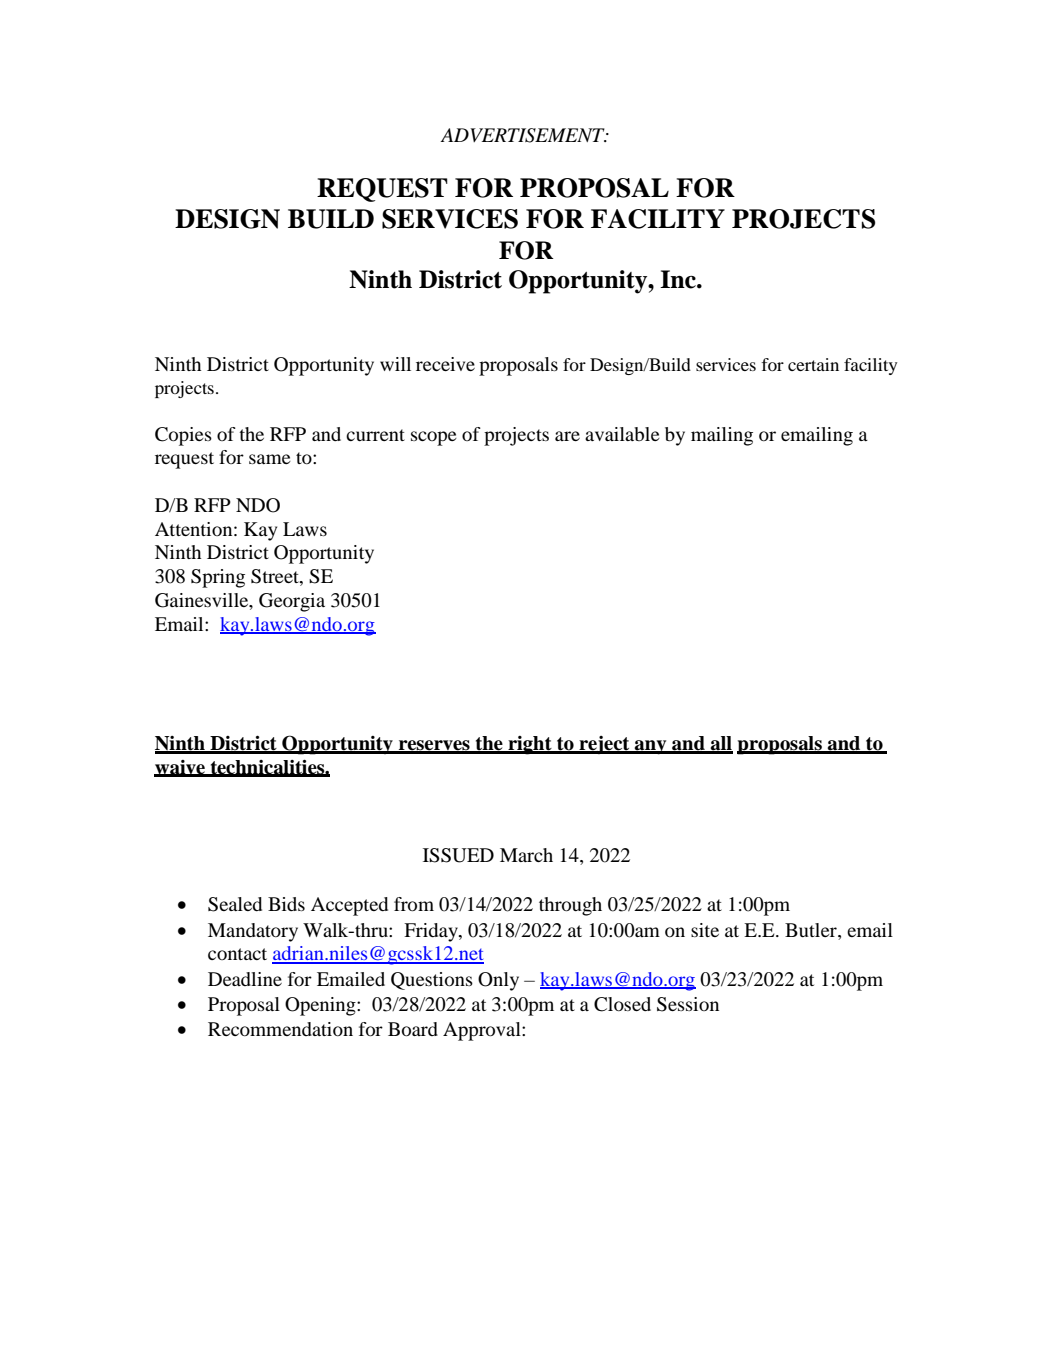  I want to click on Approval, so click(483, 1031).
